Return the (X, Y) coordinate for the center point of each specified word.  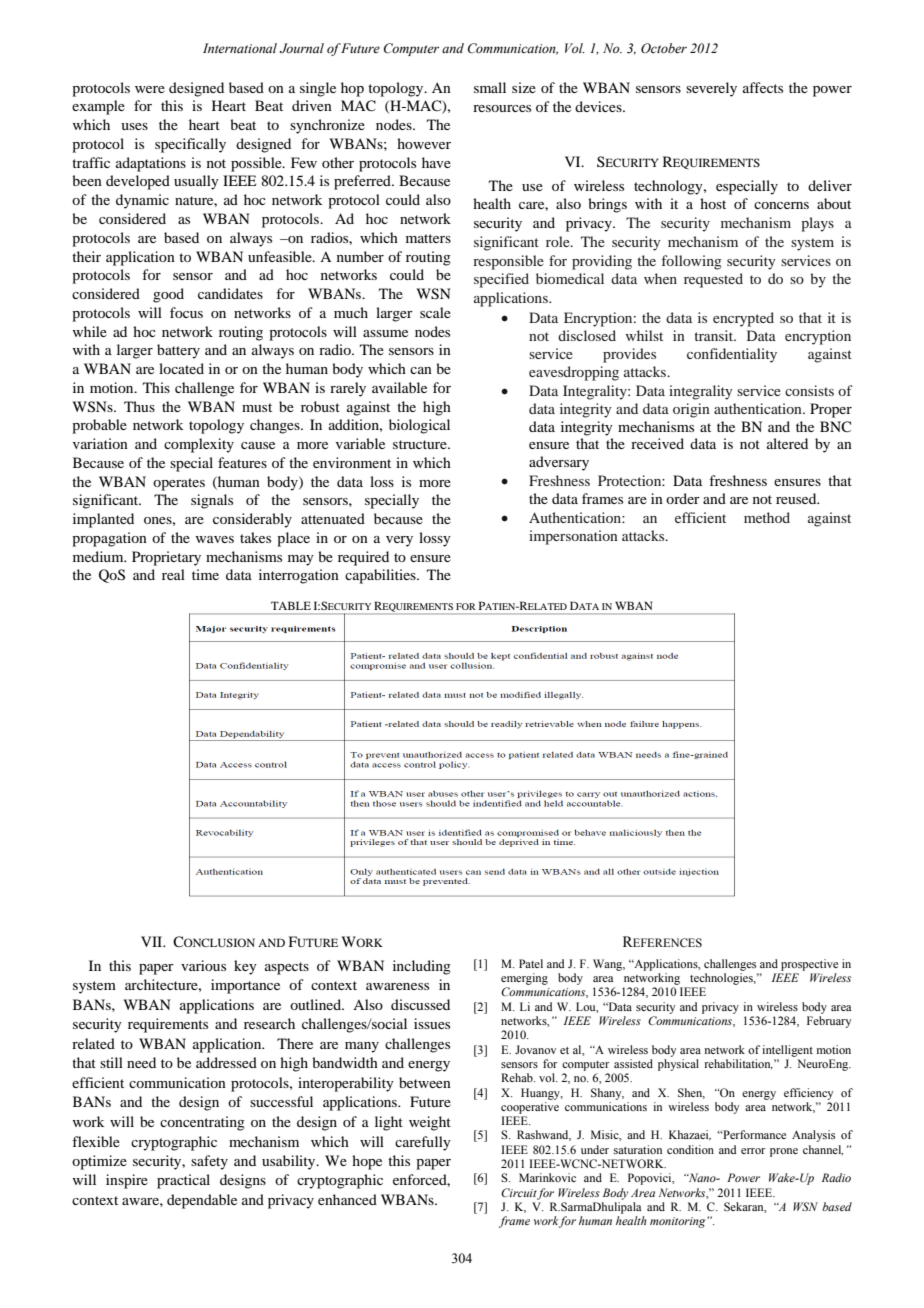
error (753, 1151)
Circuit (519, 1193)
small (490, 87)
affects (763, 87)
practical (183, 1181)
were (150, 89)
